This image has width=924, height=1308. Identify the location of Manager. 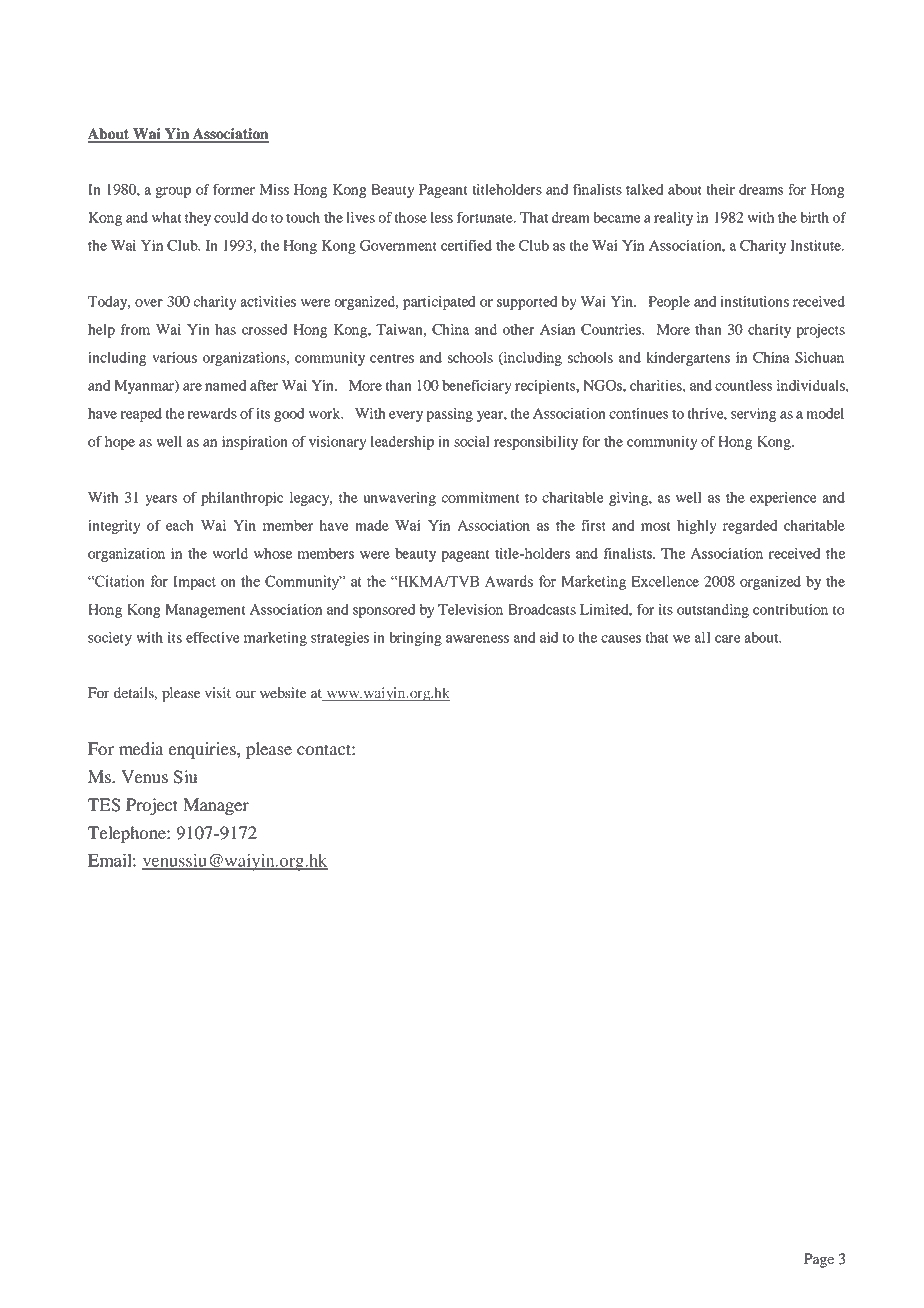
(216, 806).
